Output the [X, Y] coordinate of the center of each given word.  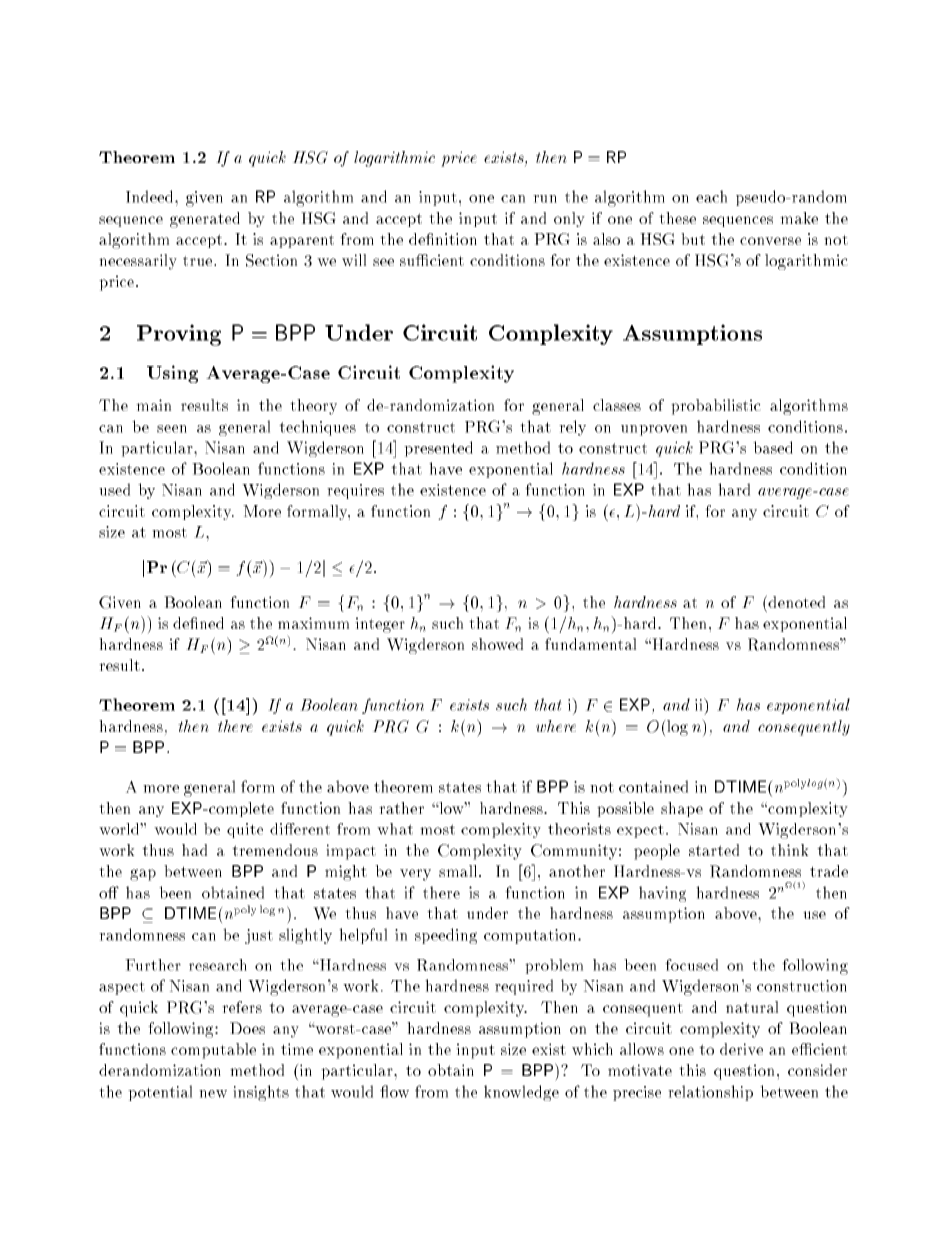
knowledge [521, 1093]
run [545, 199]
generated [205, 220]
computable [213, 1051]
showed [497, 644]
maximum [313, 623]
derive [741, 1049]
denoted [795, 601]
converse [770, 241]
